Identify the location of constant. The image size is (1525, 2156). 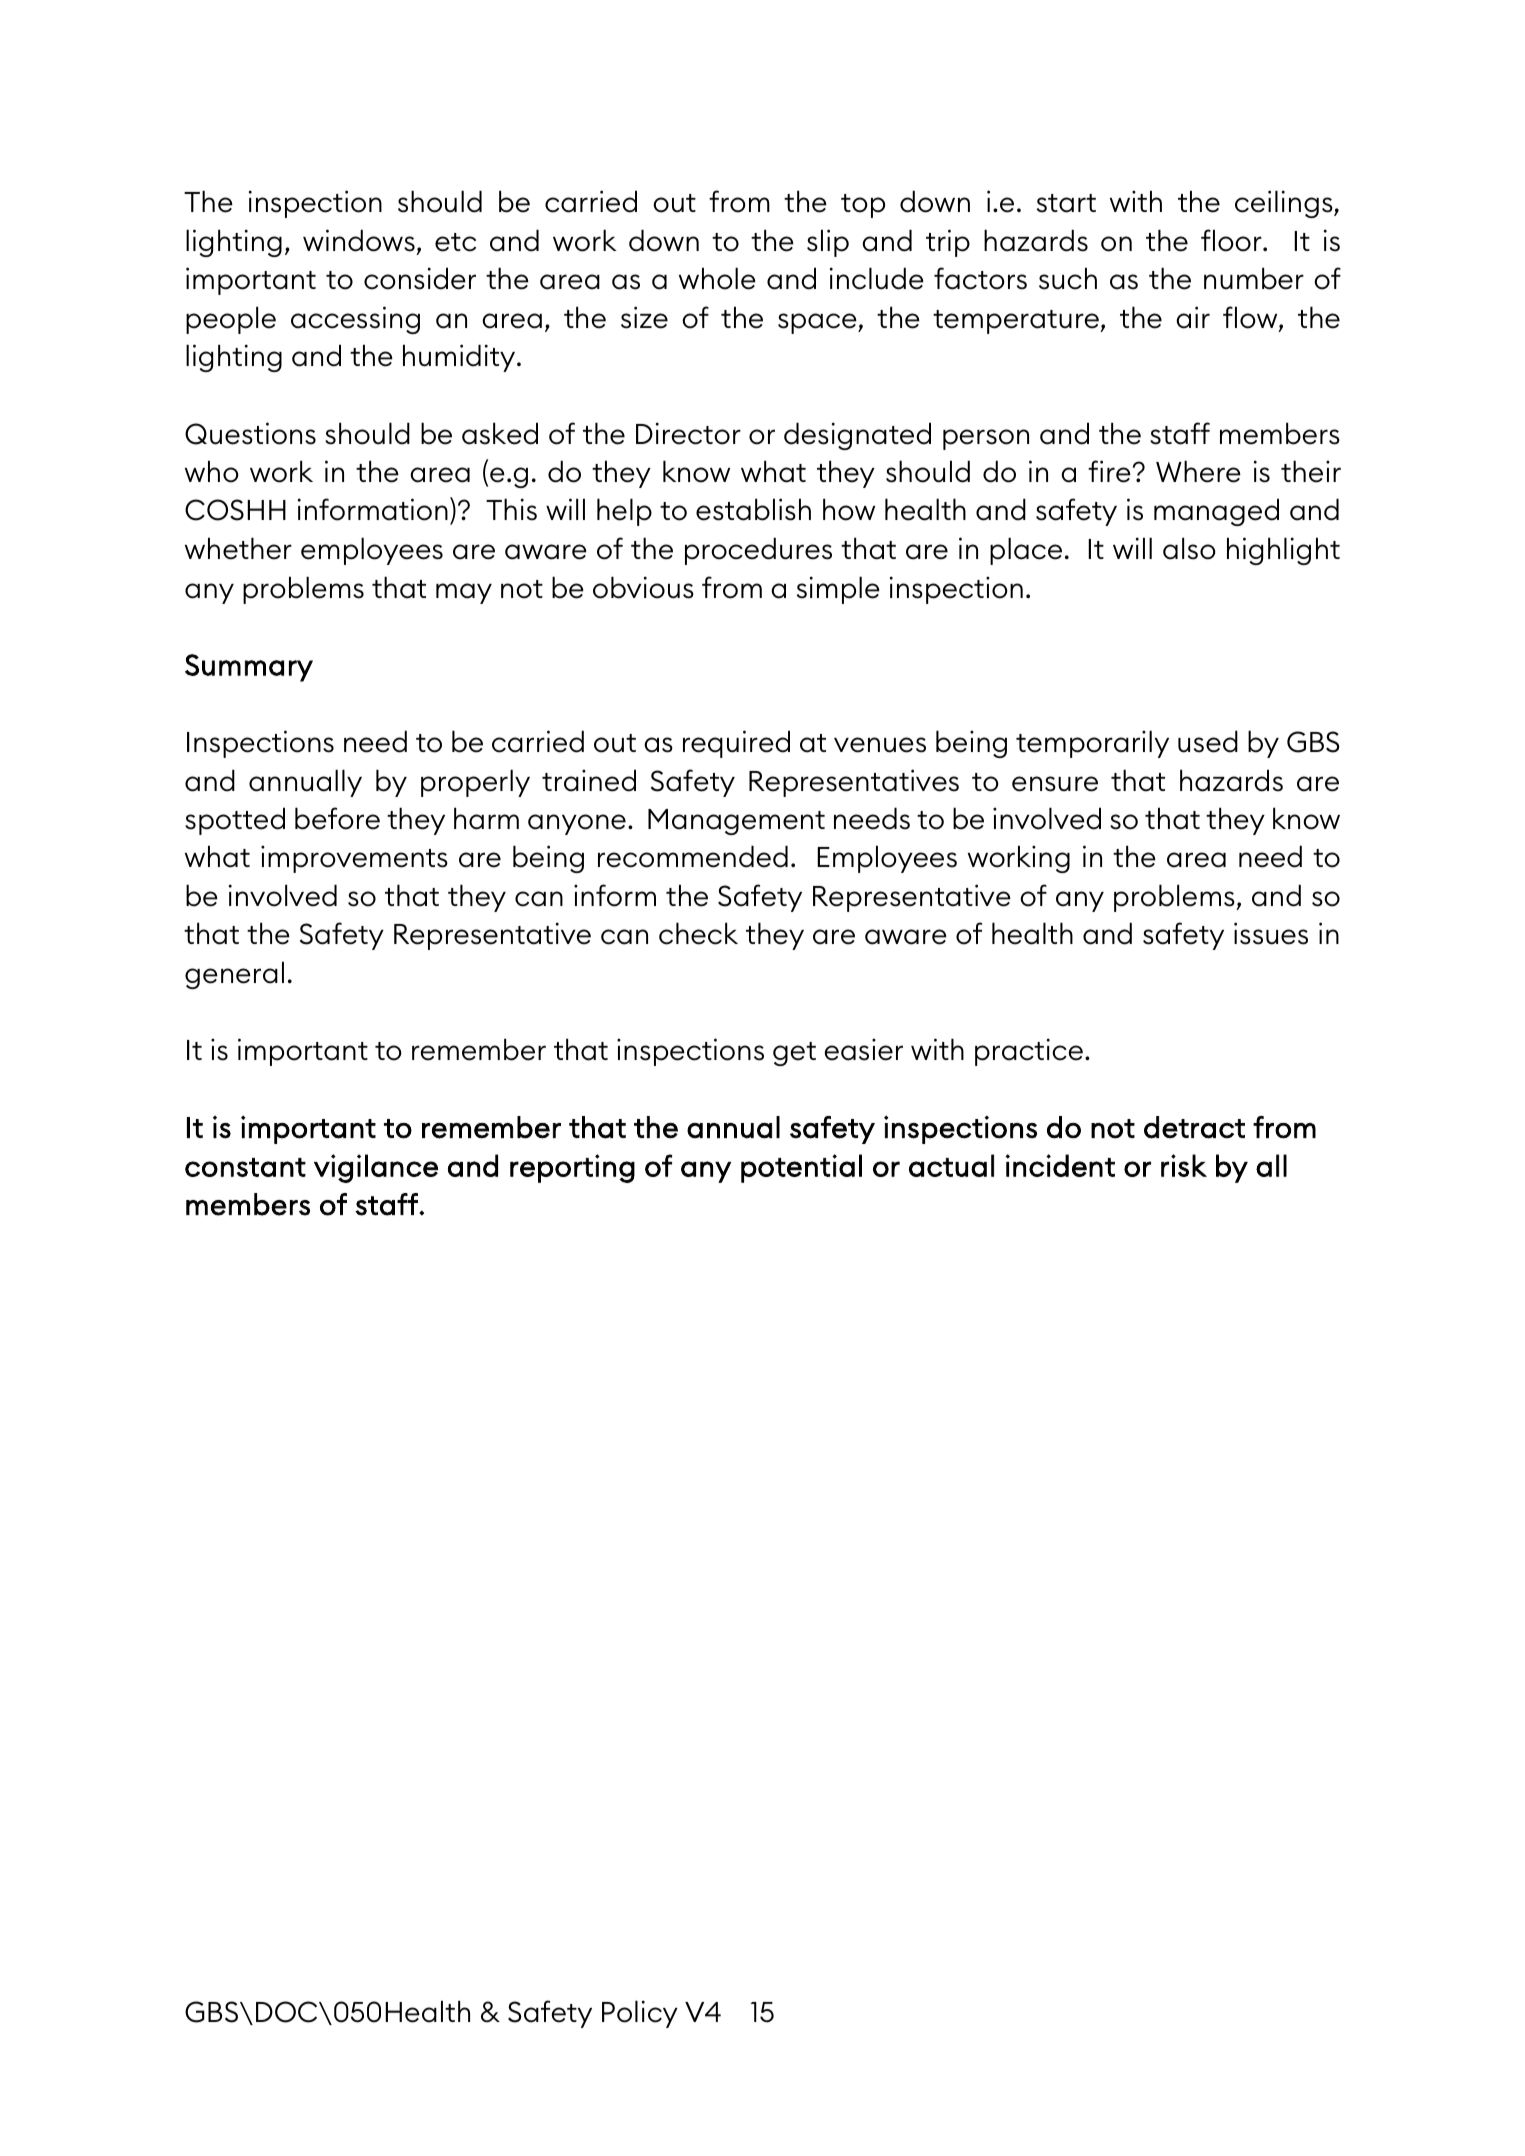
(245, 1167).
